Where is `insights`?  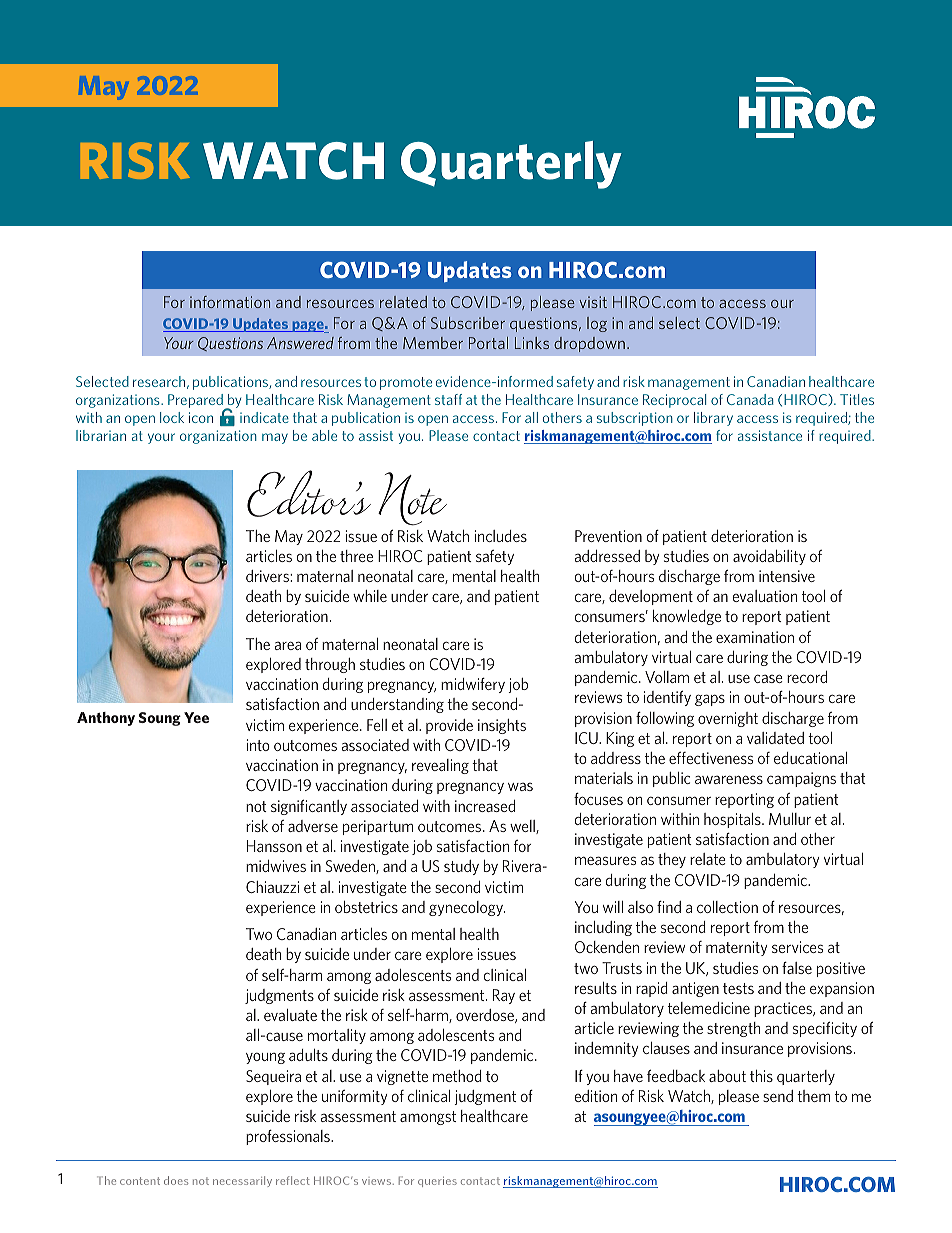 insights is located at coordinates (502, 726).
